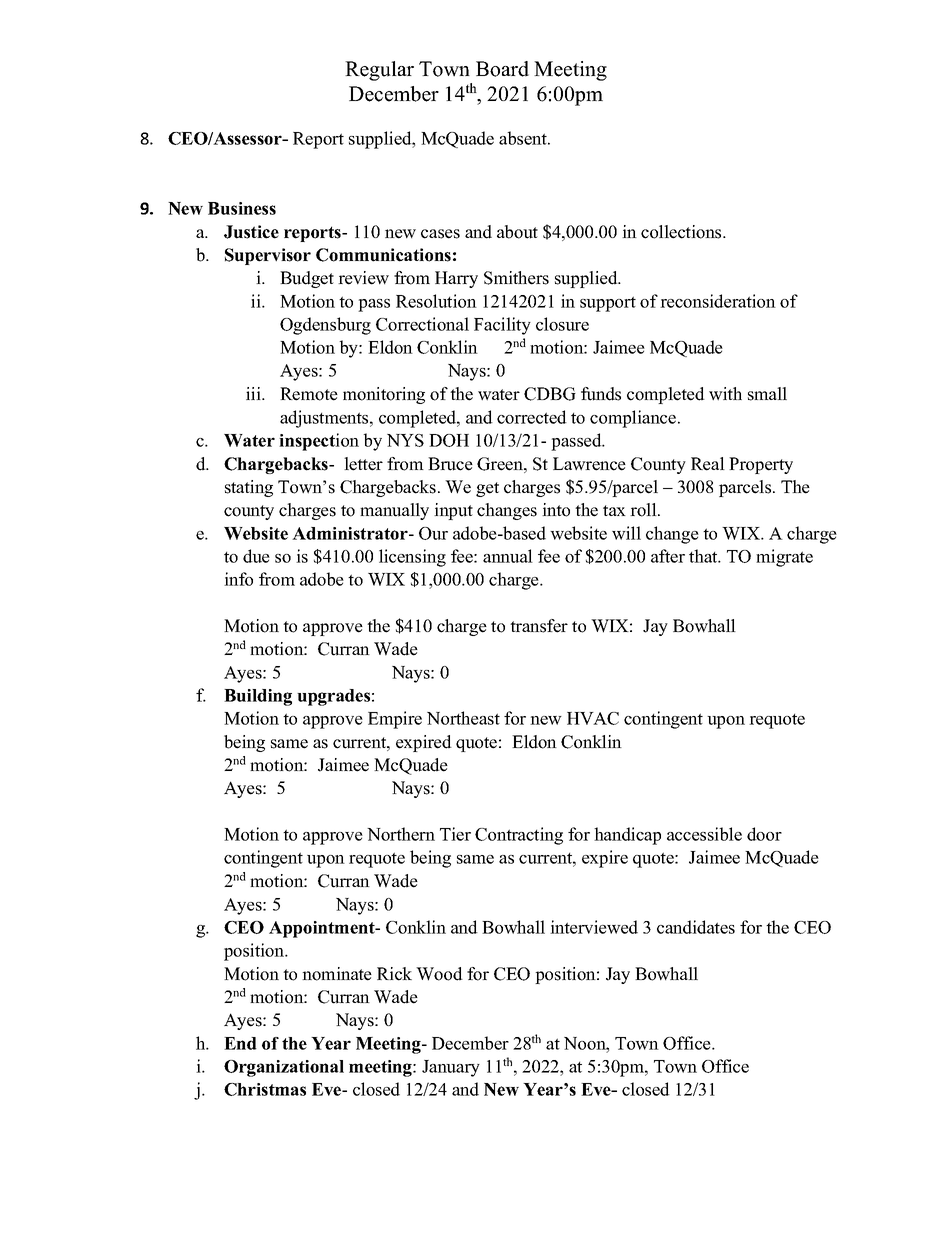 This screenshot has width=952, height=1233. I want to click on annual, so click(508, 556).
